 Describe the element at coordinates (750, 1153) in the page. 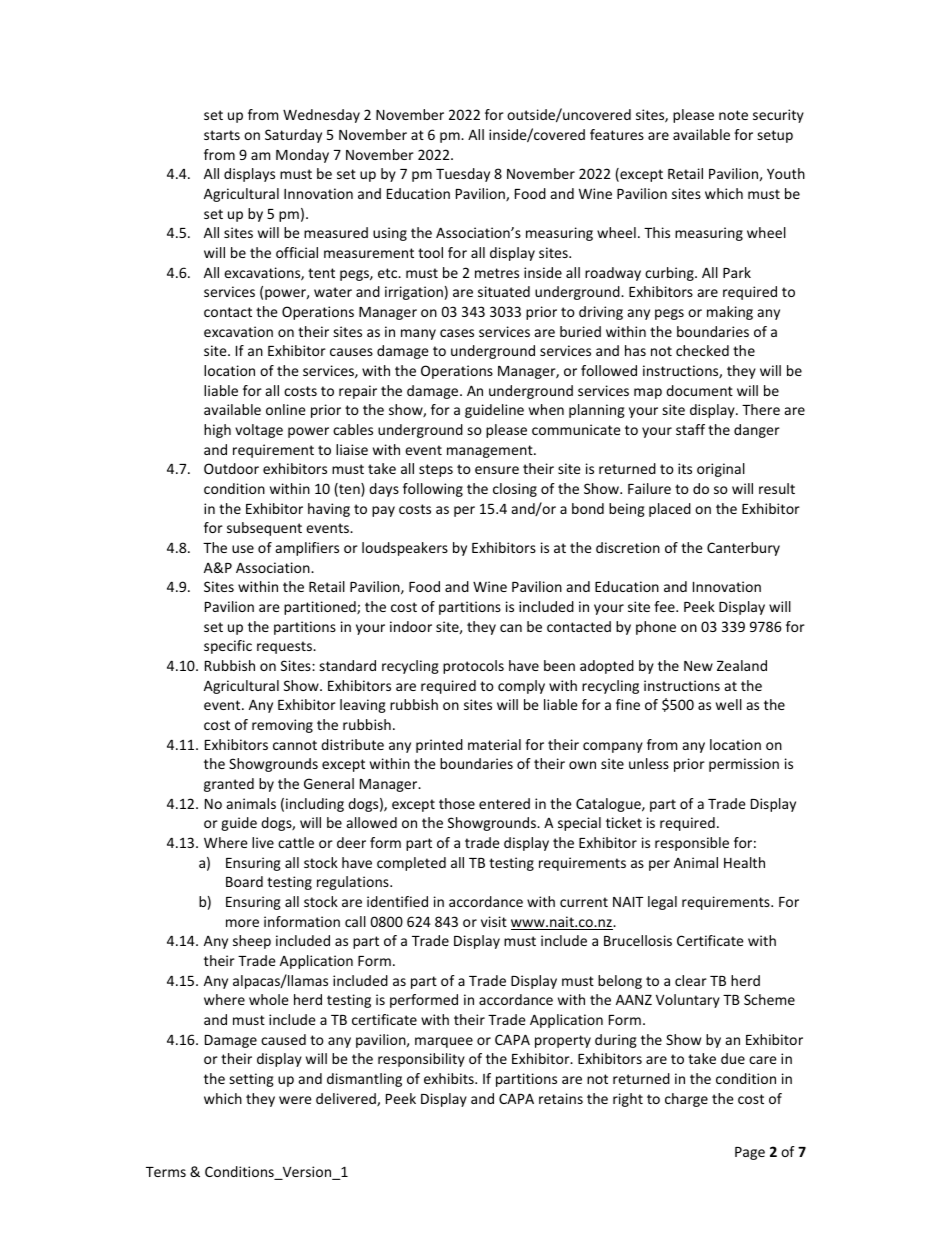

I see `Page` at that location.
